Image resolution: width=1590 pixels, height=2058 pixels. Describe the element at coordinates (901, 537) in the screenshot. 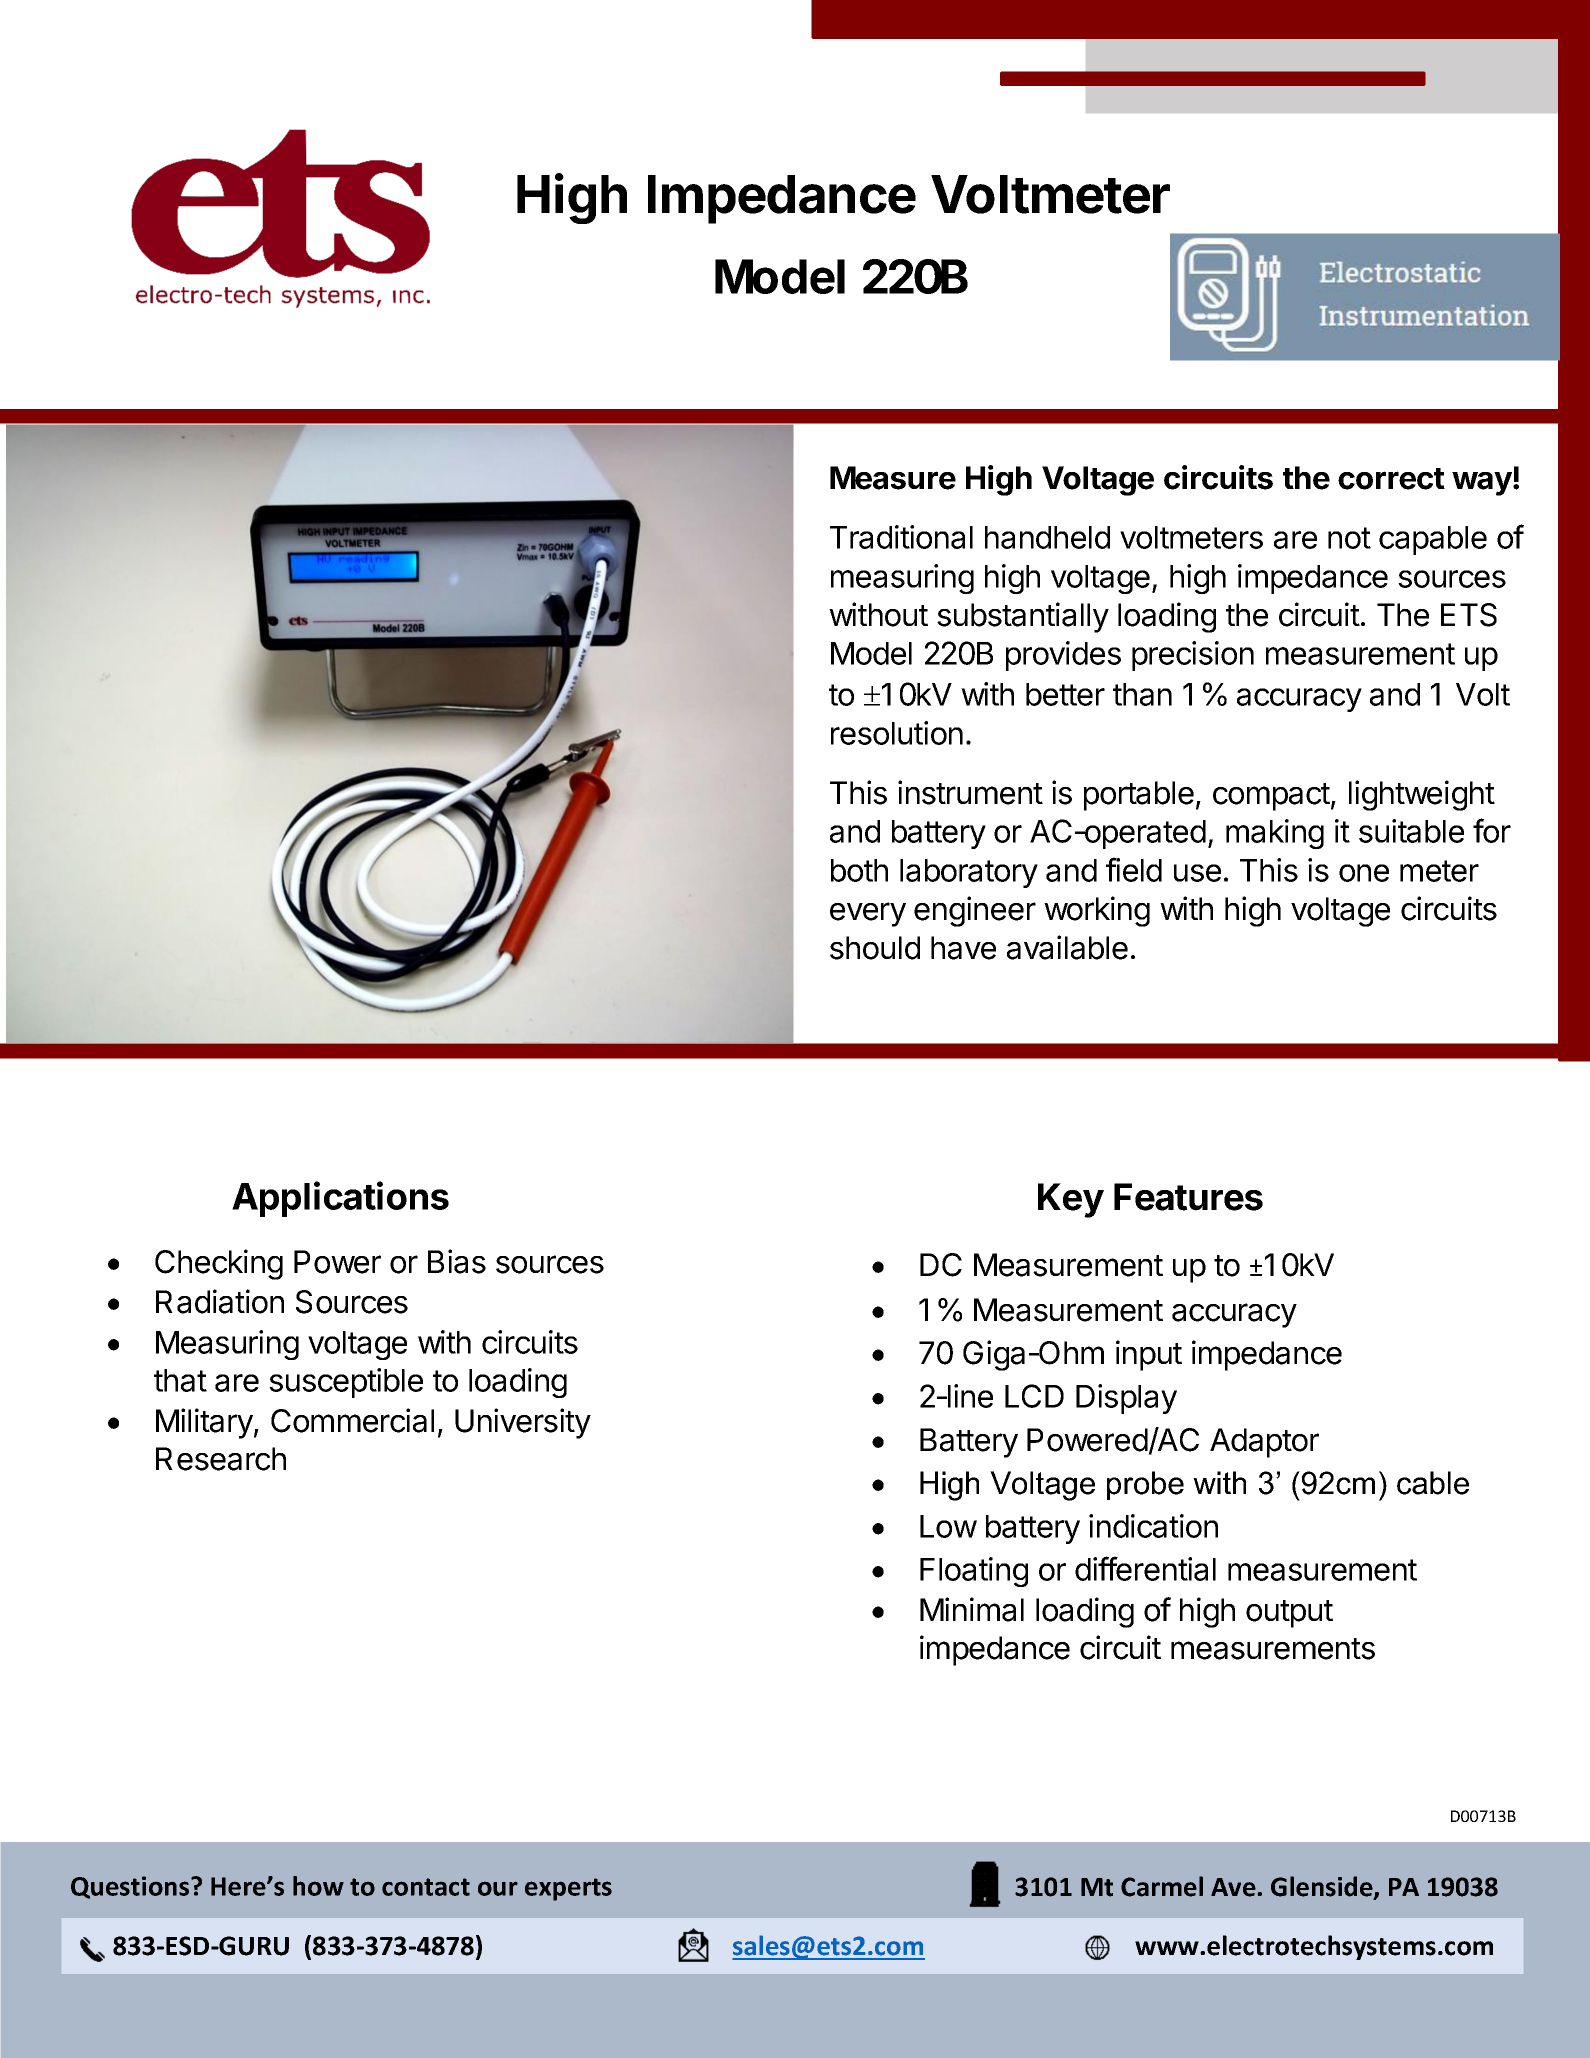

I see `Traditional` at that location.
